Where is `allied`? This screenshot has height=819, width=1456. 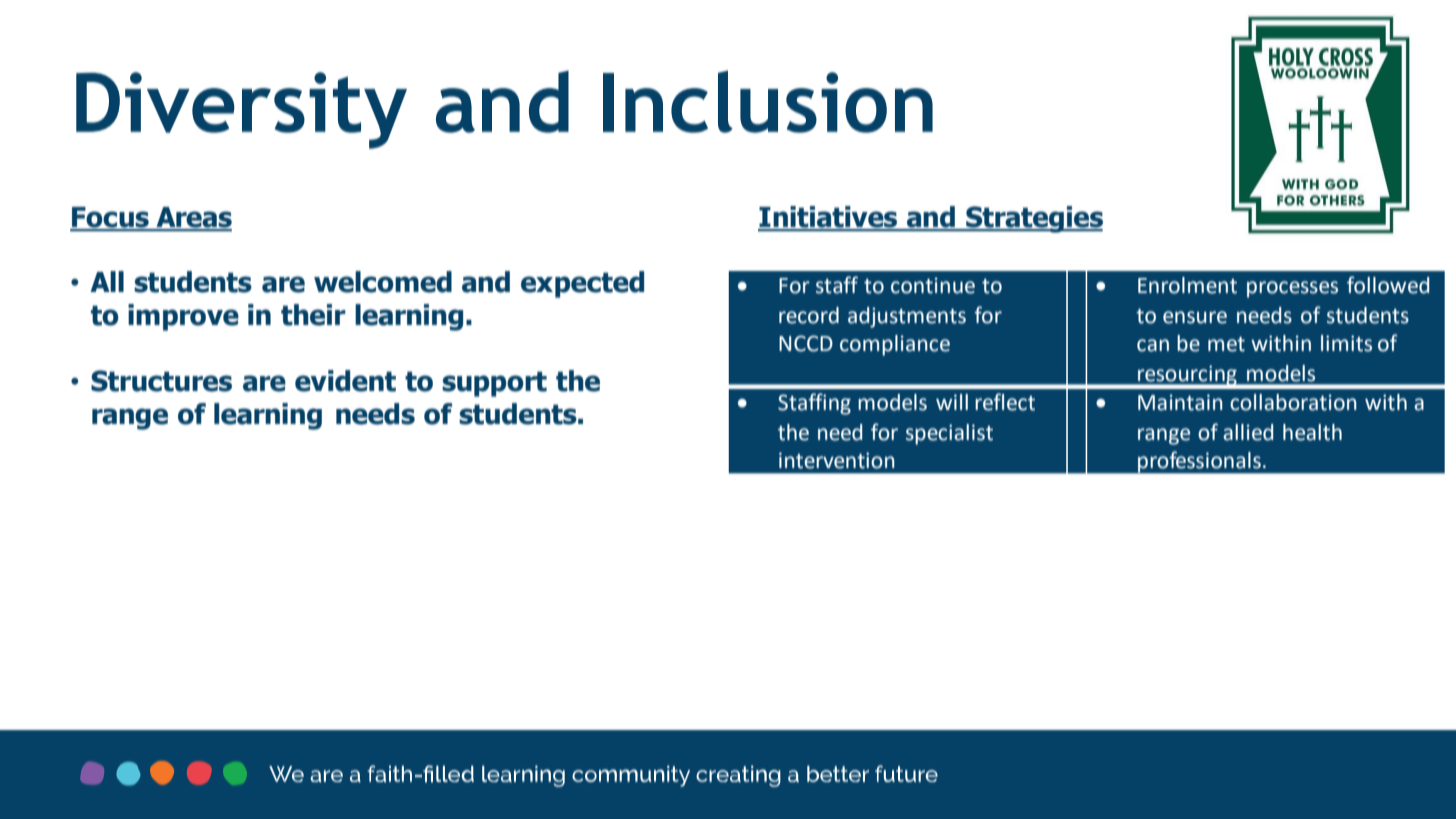
allied is located at coordinates (1248, 432).
